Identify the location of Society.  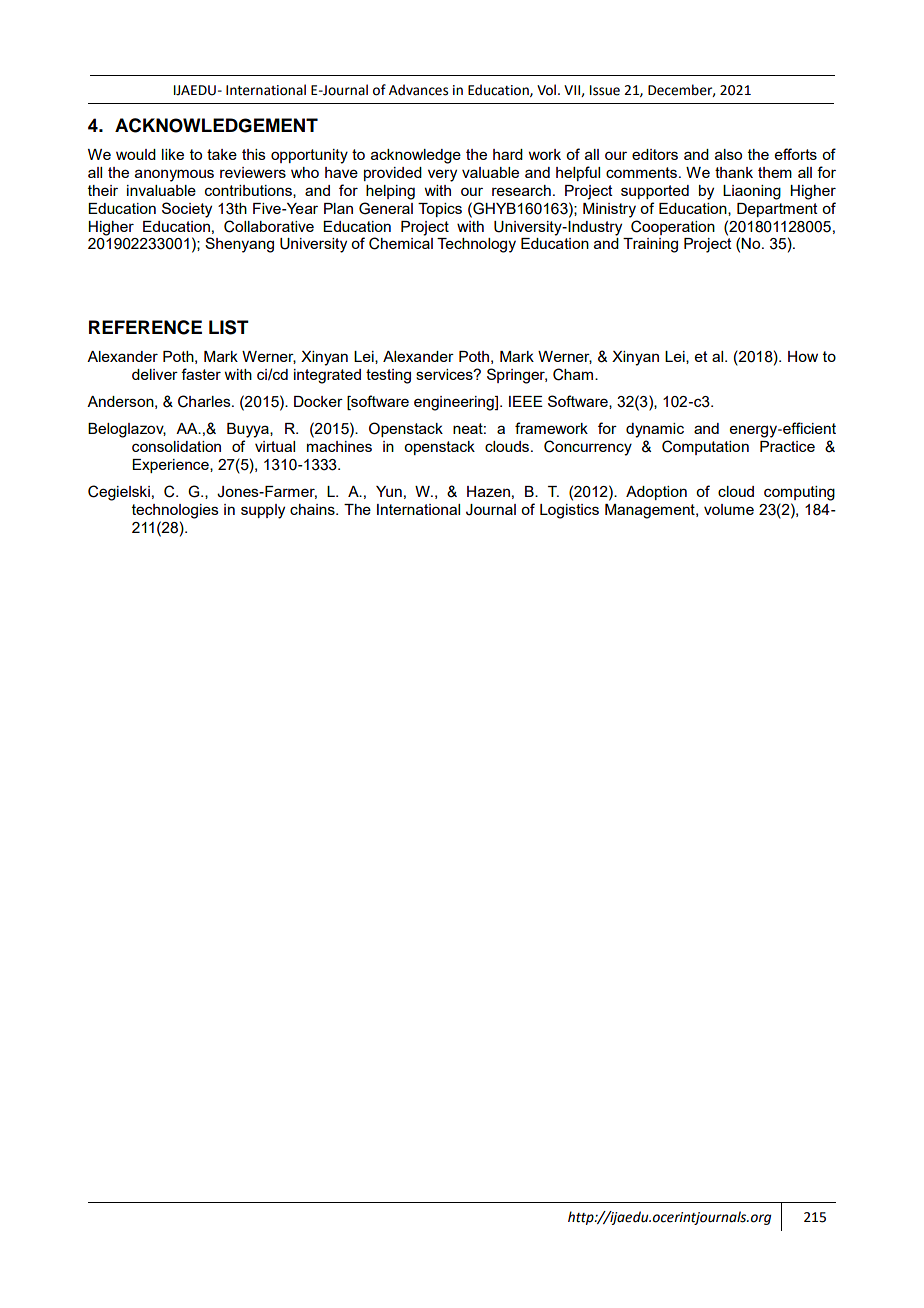
(187, 210).
